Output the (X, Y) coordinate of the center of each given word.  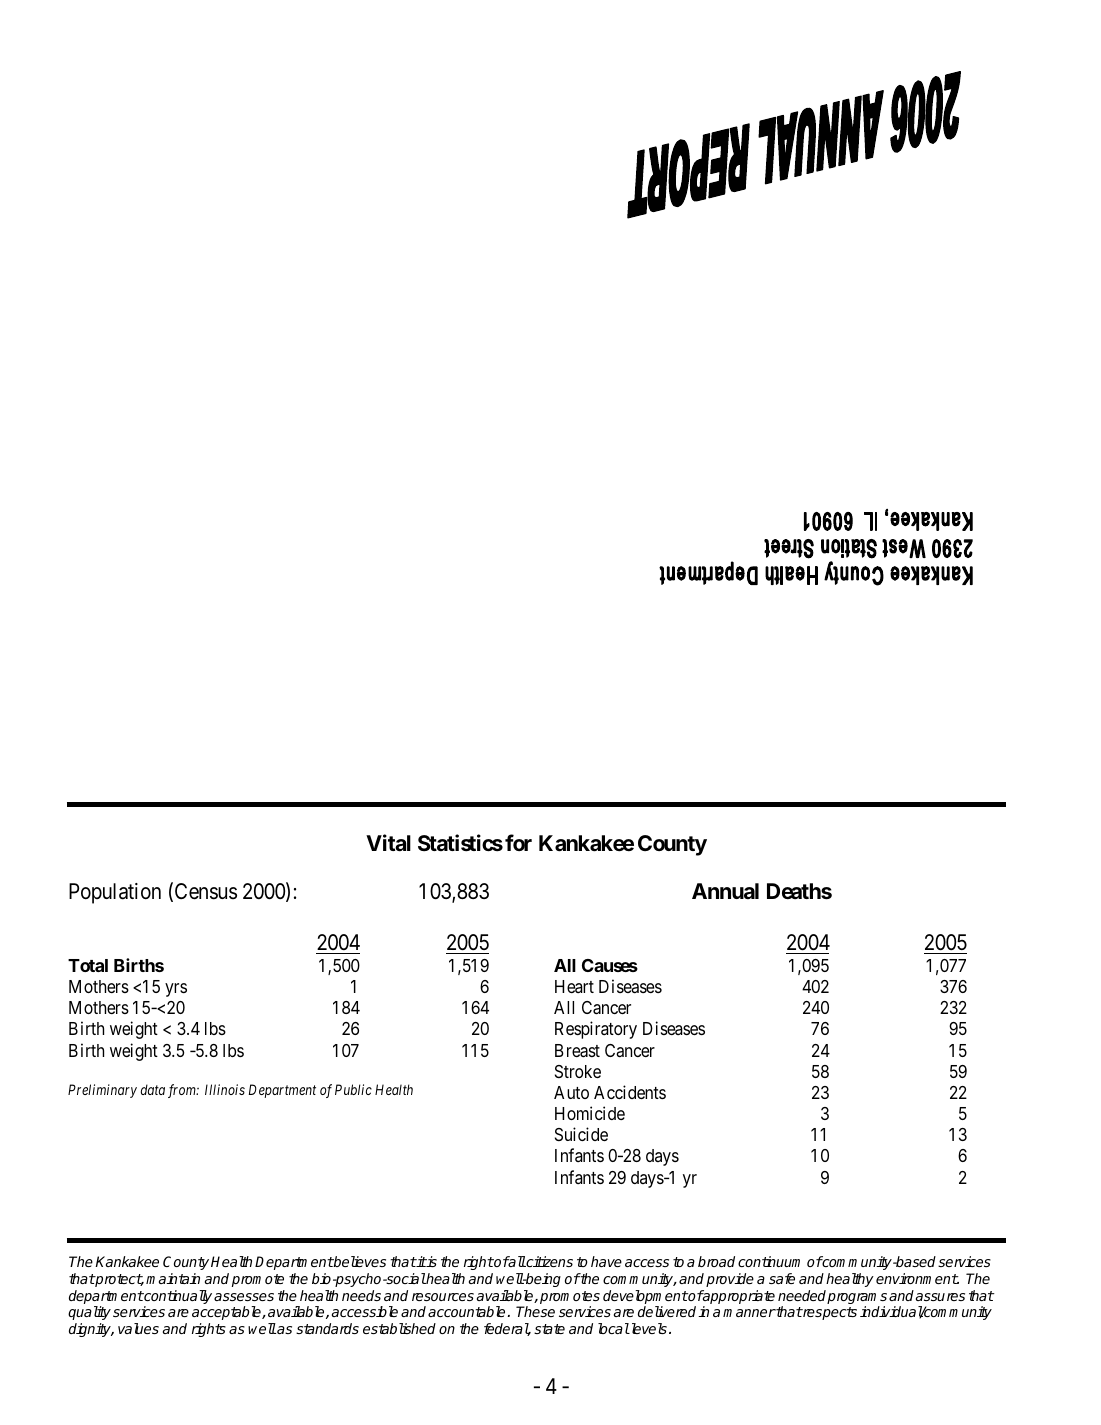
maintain (173, 1278)
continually (177, 1298)
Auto (571, 1092)
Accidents (630, 1092)
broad (716, 1261)
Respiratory (596, 1030)
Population (115, 893)
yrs (176, 990)
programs (857, 1300)
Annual (725, 891)
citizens (549, 1261)
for (518, 842)
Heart (574, 986)
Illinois (225, 1089)
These (535, 1311)
